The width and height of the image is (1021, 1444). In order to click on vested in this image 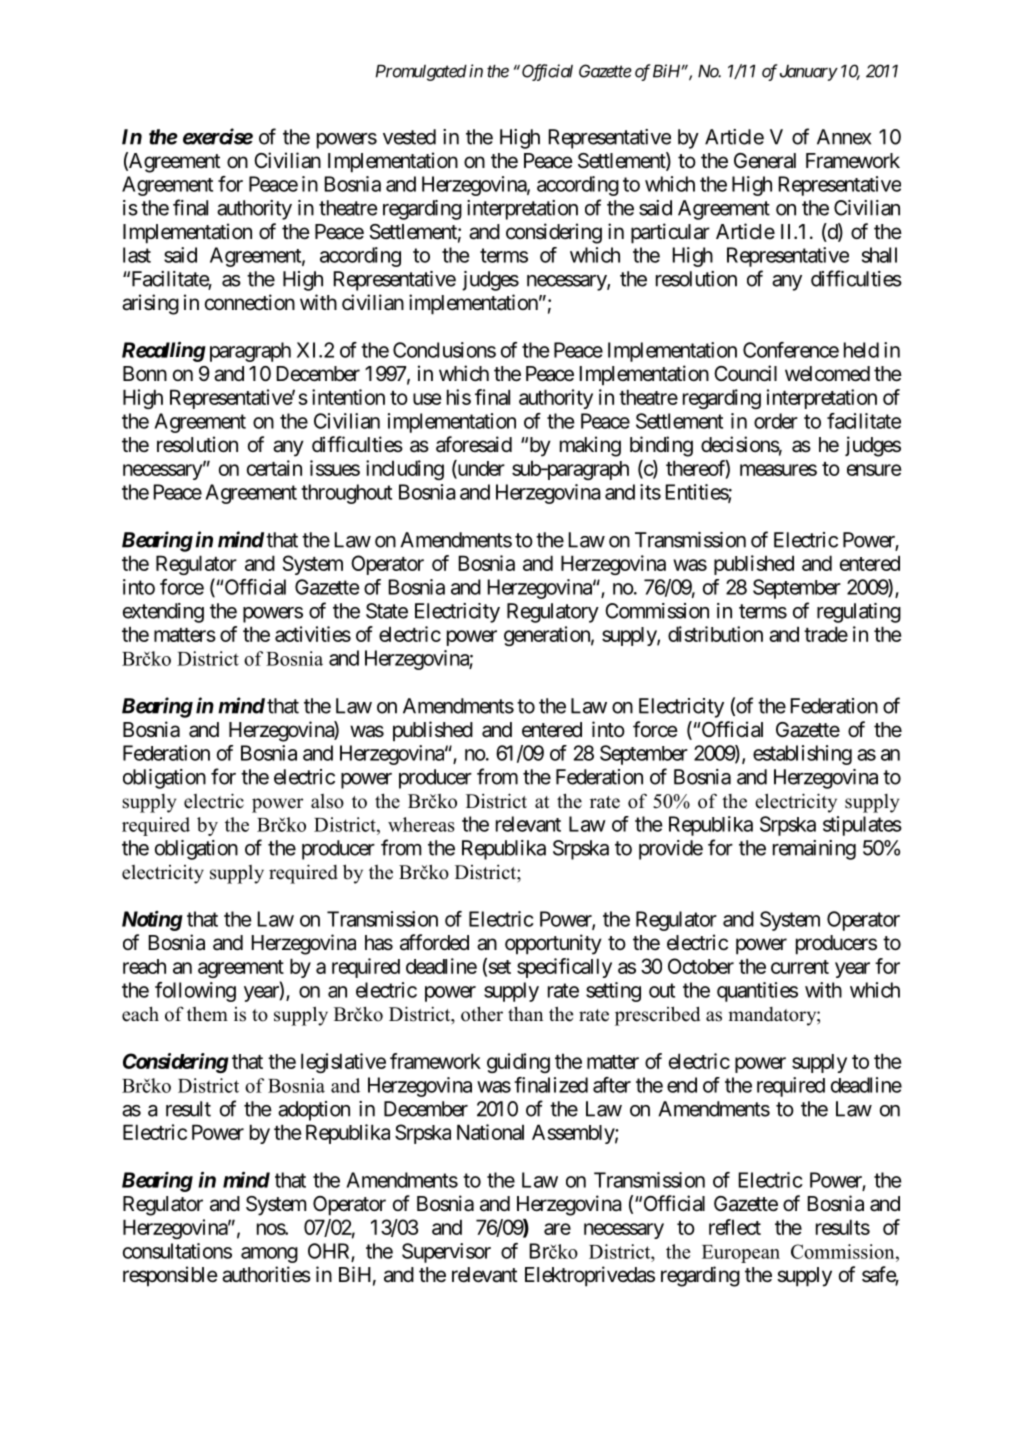, I will do `click(409, 137)`.
